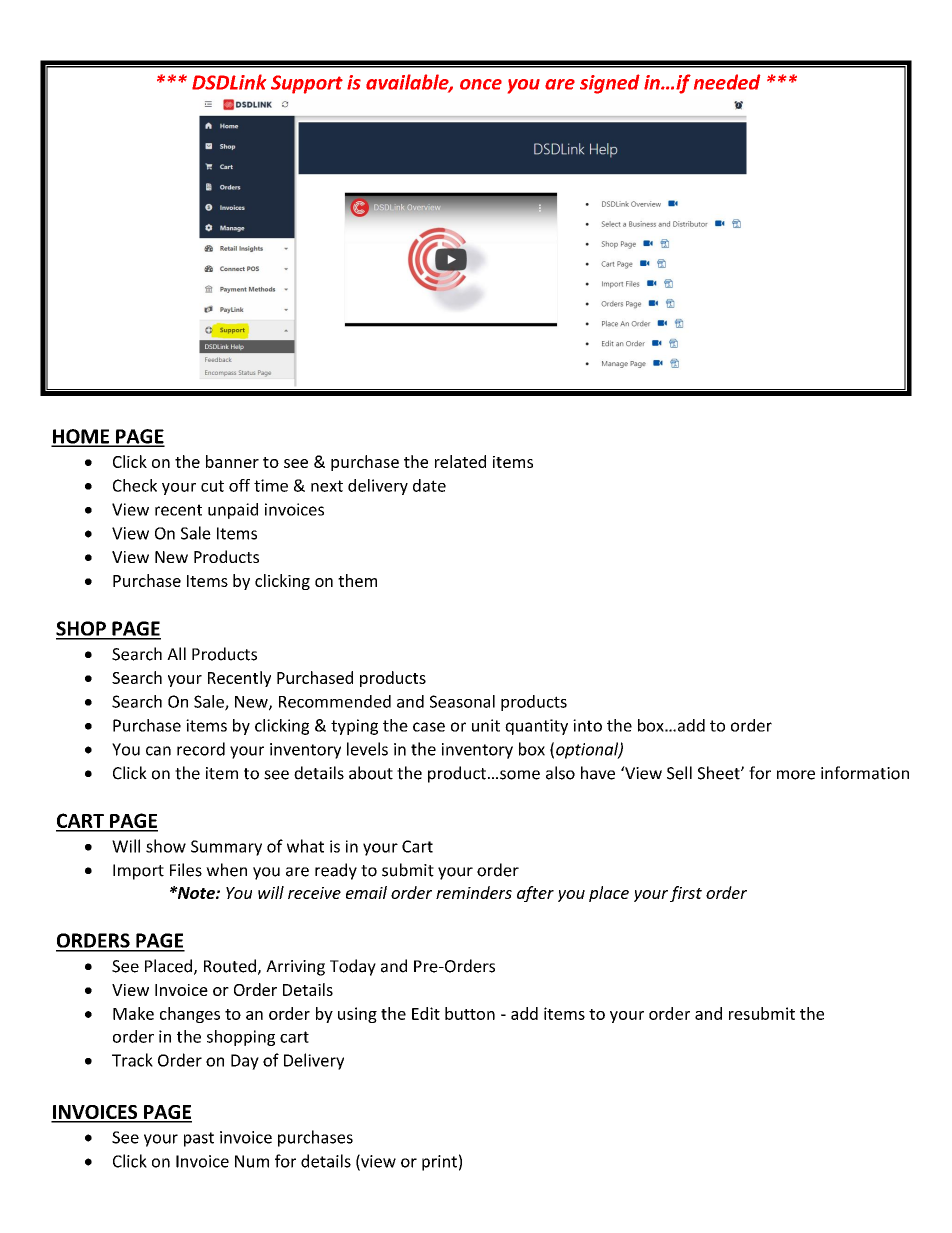 The height and width of the screenshot is (1233, 952). What do you see at coordinates (429, 485) in the screenshot?
I see `date` at bounding box center [429, 485].
